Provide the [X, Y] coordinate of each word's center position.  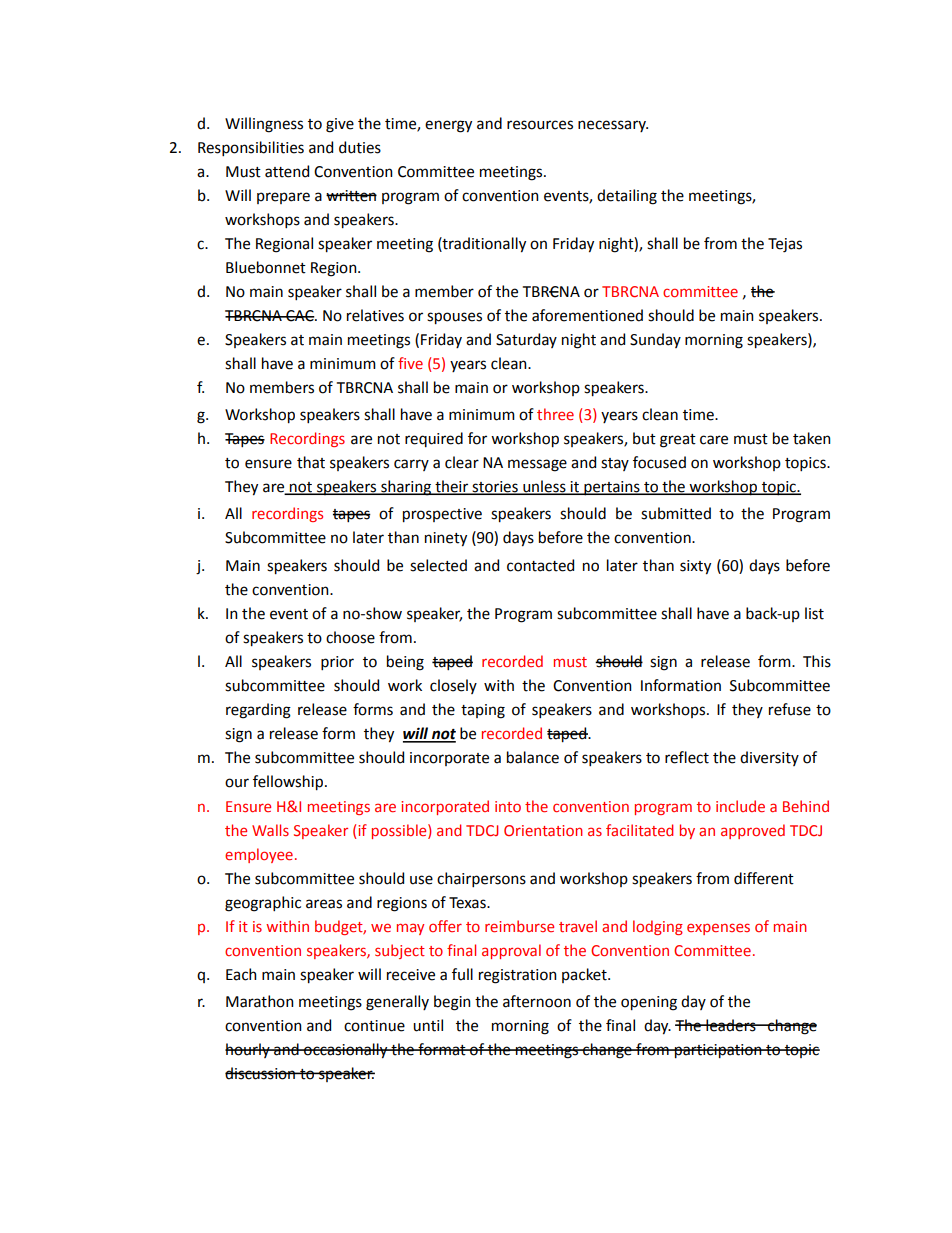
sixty [695, 567]
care [714, 440]
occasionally [346, 1051]
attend [287, 171]
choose [350, 637]
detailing [627, 197]
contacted [540, 565]
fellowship [288, 783]
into [508, 806]
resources [540, 125]
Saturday [526, 340]
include [740, 806]
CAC [300, 316]
